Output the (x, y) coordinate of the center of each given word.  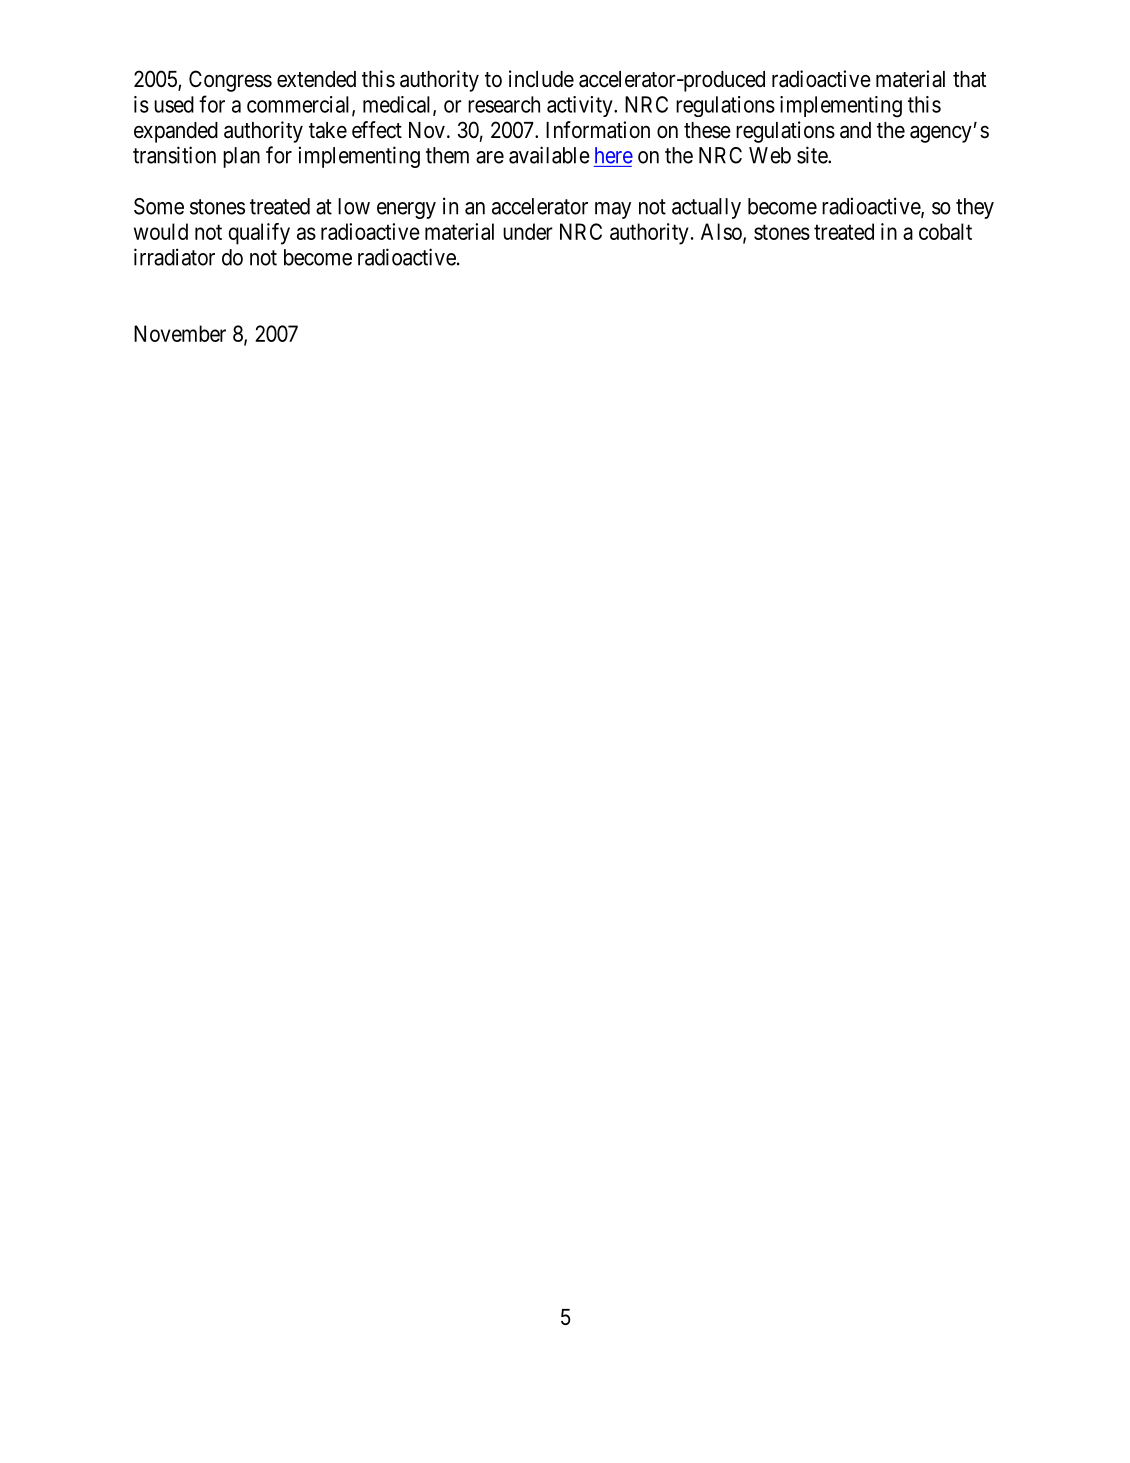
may (613, 210)
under (528, 231)
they (975, 208)
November (180, 333)
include (541, 79)
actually (706, 208)
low (354, 206)
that (969, 79)
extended (316, 79)
